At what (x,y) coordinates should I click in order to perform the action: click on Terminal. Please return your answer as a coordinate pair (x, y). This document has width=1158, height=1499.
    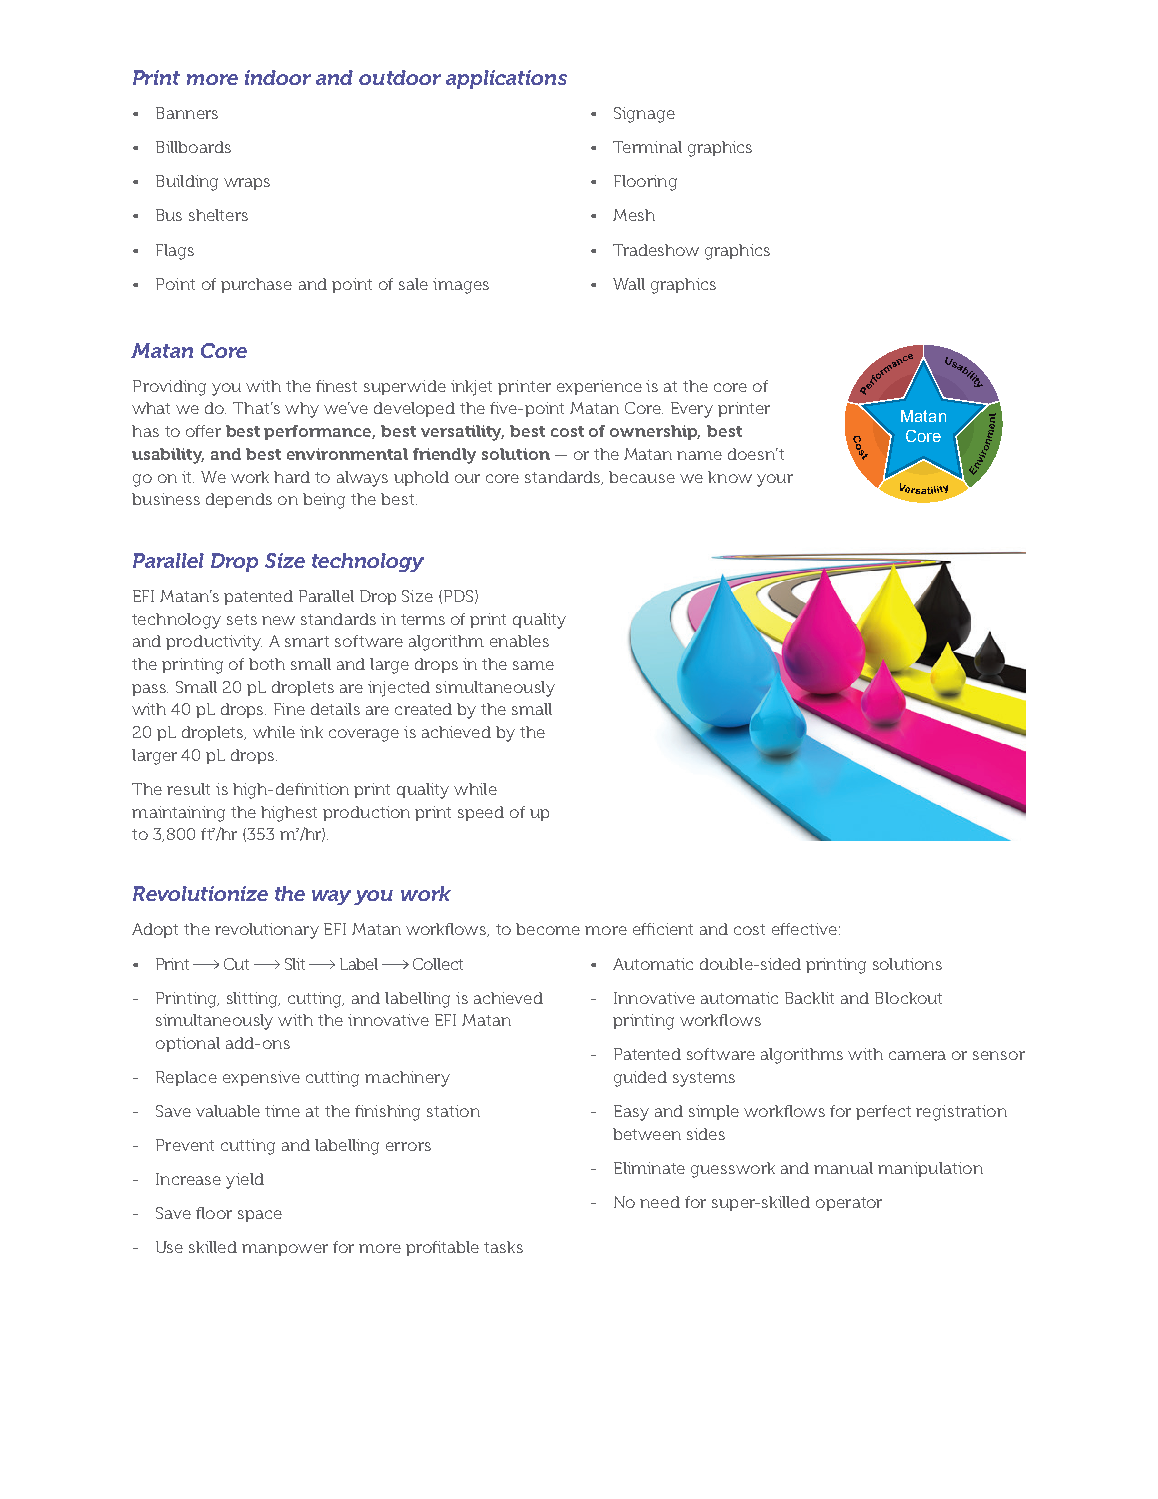
    Looking at the image, I should click on (647, 147).
